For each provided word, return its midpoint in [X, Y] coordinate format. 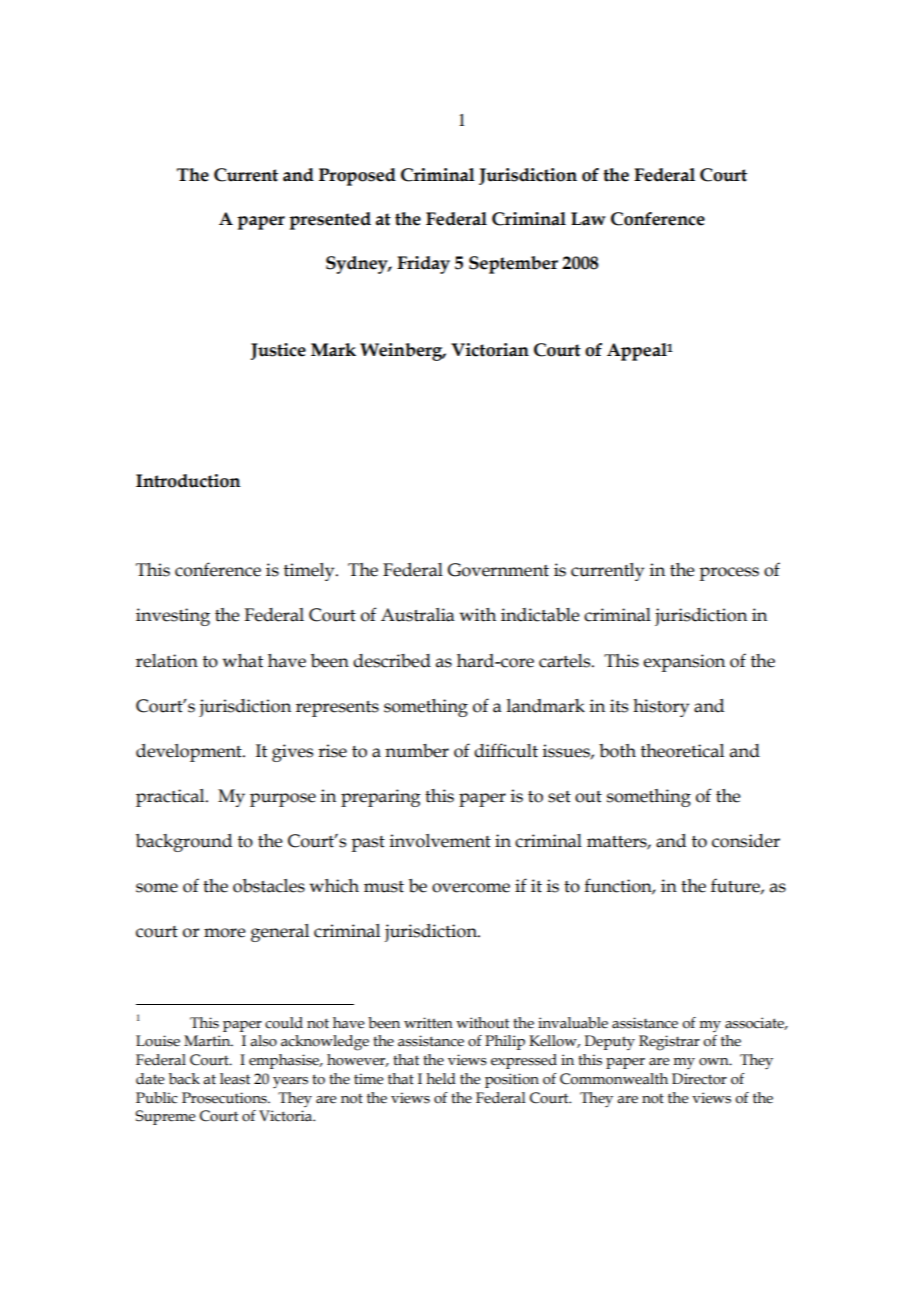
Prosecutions [225, 1098]
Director [699, 1079]
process [729, 574]
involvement [440, 841]
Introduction [188, 481]
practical [171, 798]
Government [498, 570]
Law [588, 219]
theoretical [682, 751]
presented [330, 221]
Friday [423, 265]
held [441, 1079]
